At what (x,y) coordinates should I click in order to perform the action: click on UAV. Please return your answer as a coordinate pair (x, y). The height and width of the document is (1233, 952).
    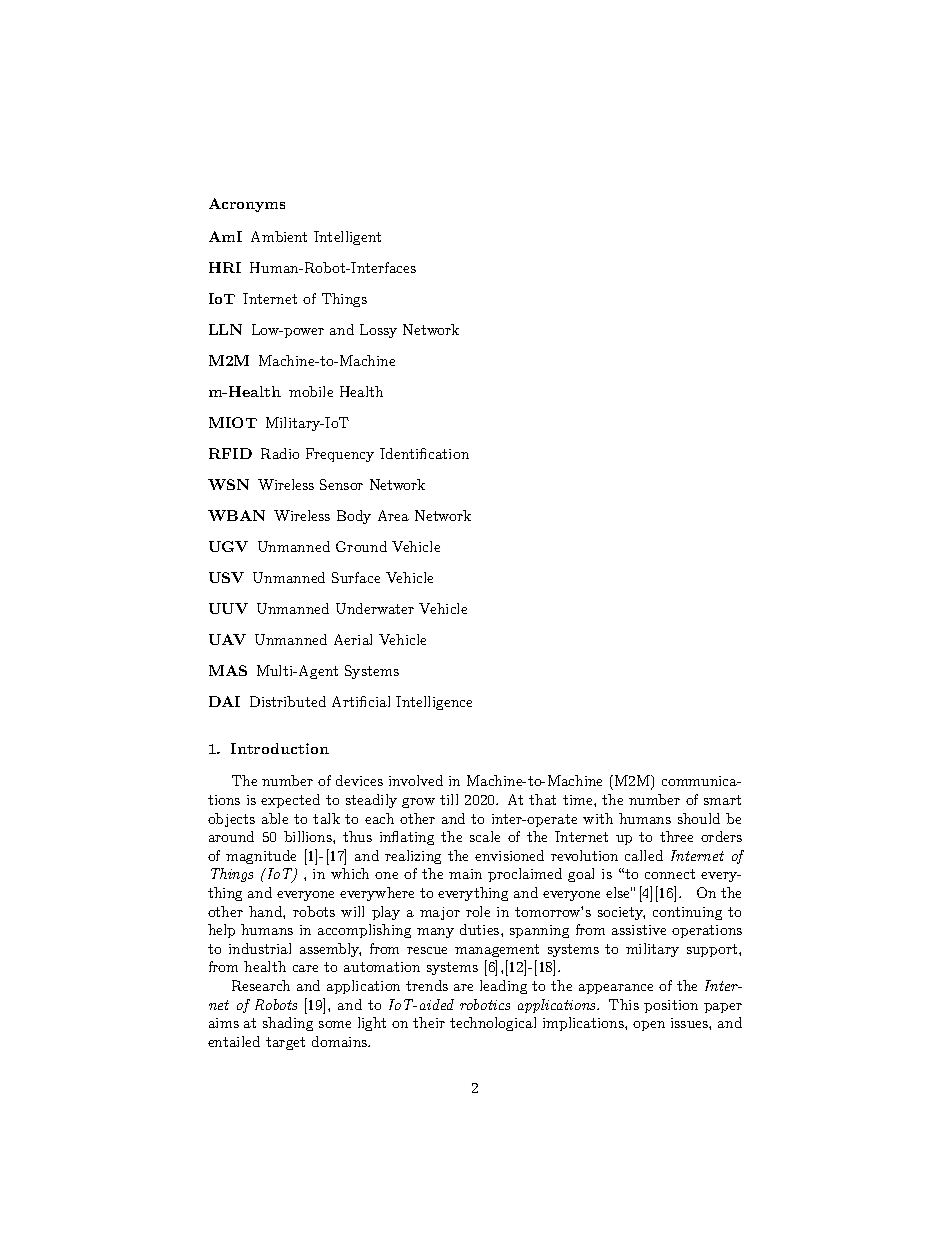
    Looking at the image, I should click on (227, 639).
